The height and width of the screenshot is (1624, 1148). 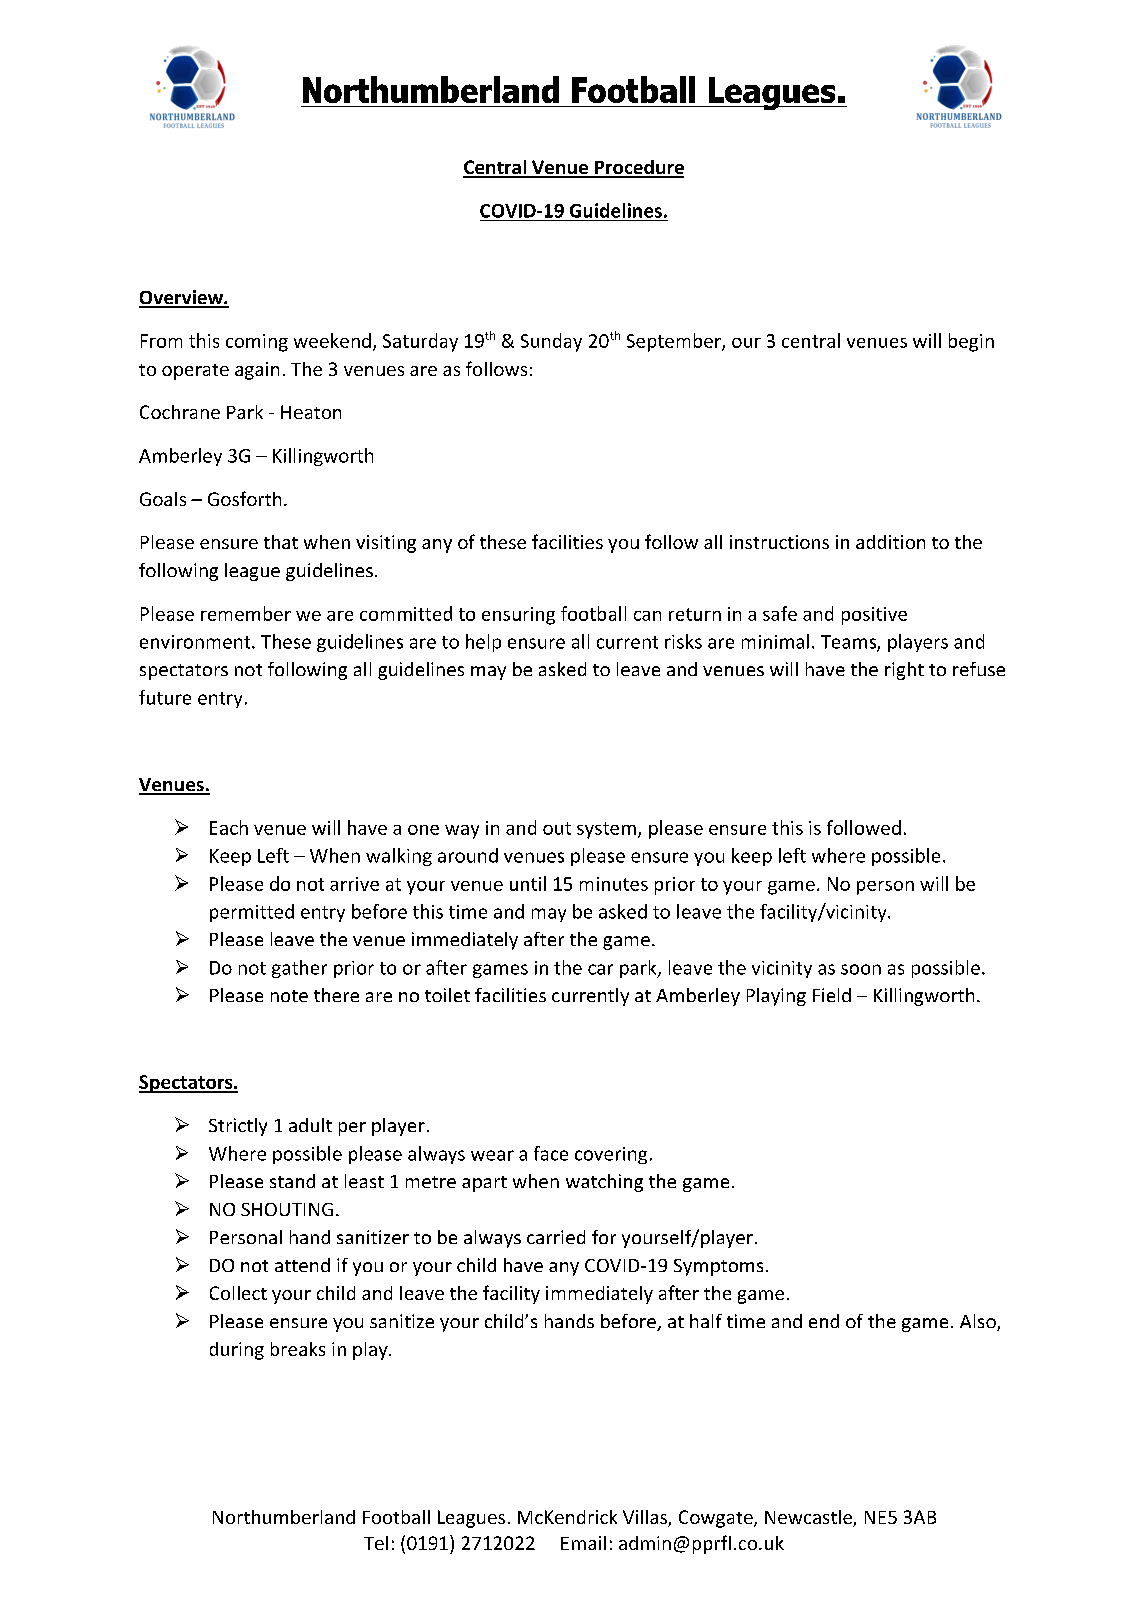 What do you see at coordinates (281, 542) in the screenshot?
I see `that` at bounding box center [281, 542].
